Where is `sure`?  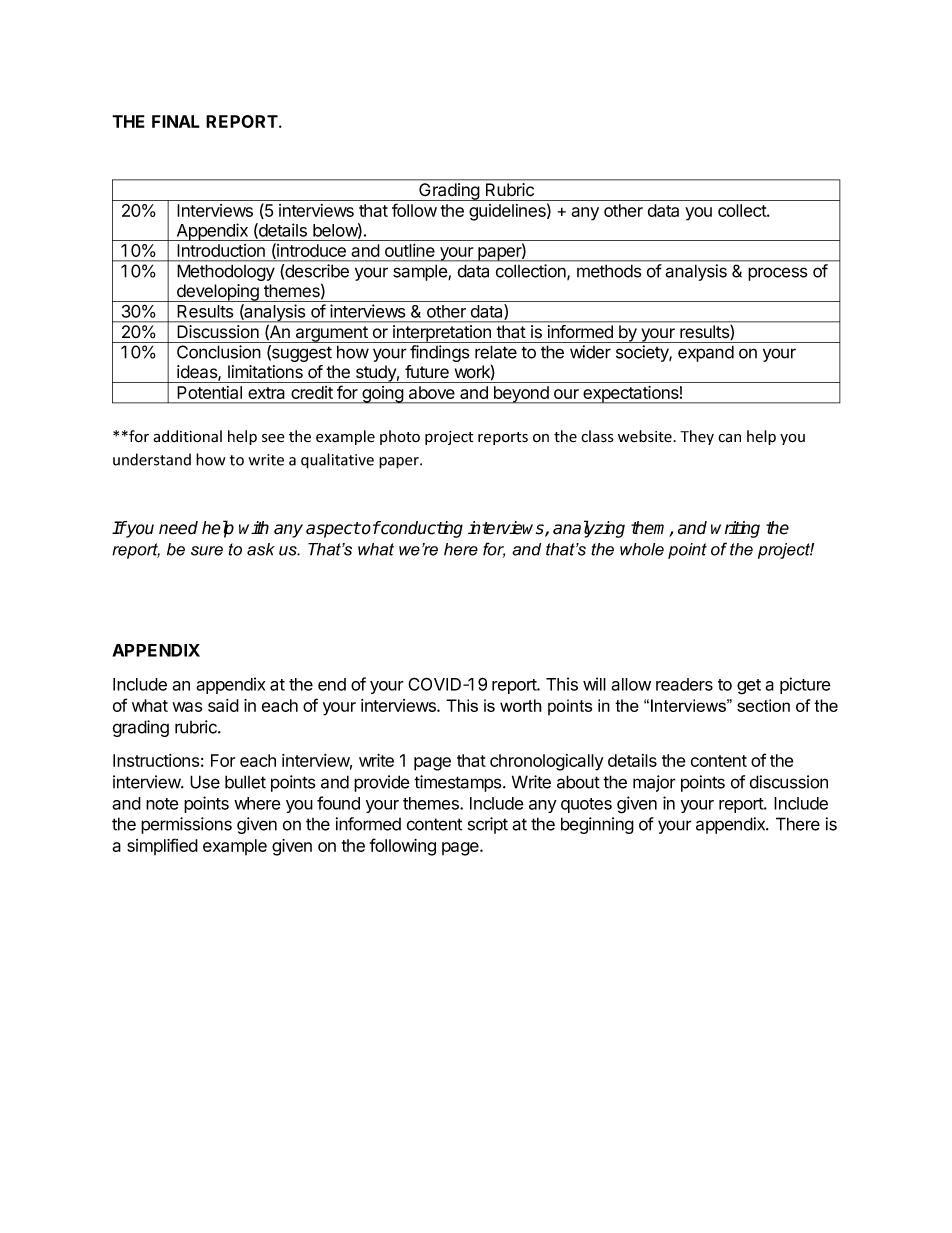
sure is located at coordinates (207, 551).
